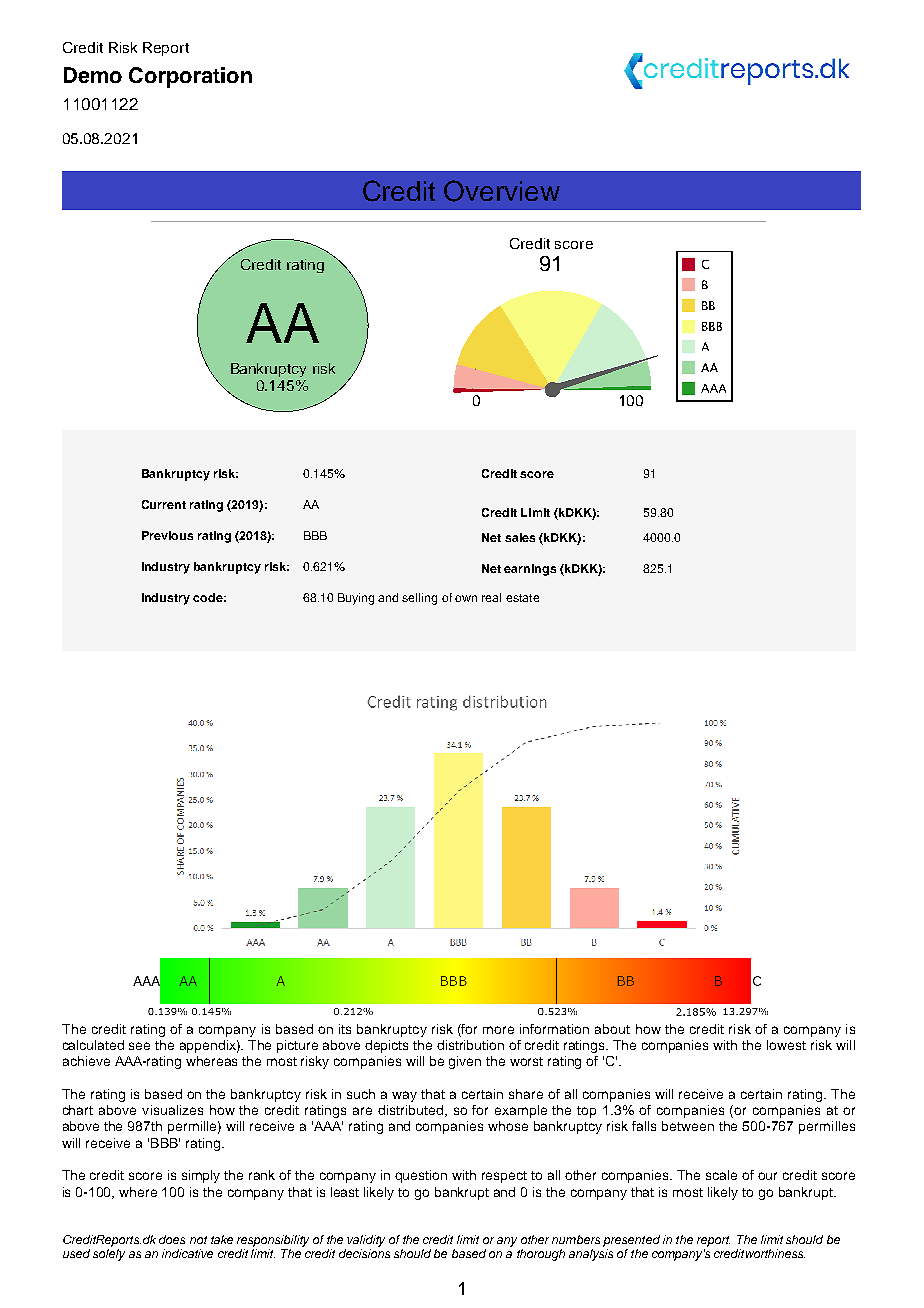 This image has height=1308, width=924. Describe the element at coordinates (522, 598) in the image. I see `estate` at that location.
